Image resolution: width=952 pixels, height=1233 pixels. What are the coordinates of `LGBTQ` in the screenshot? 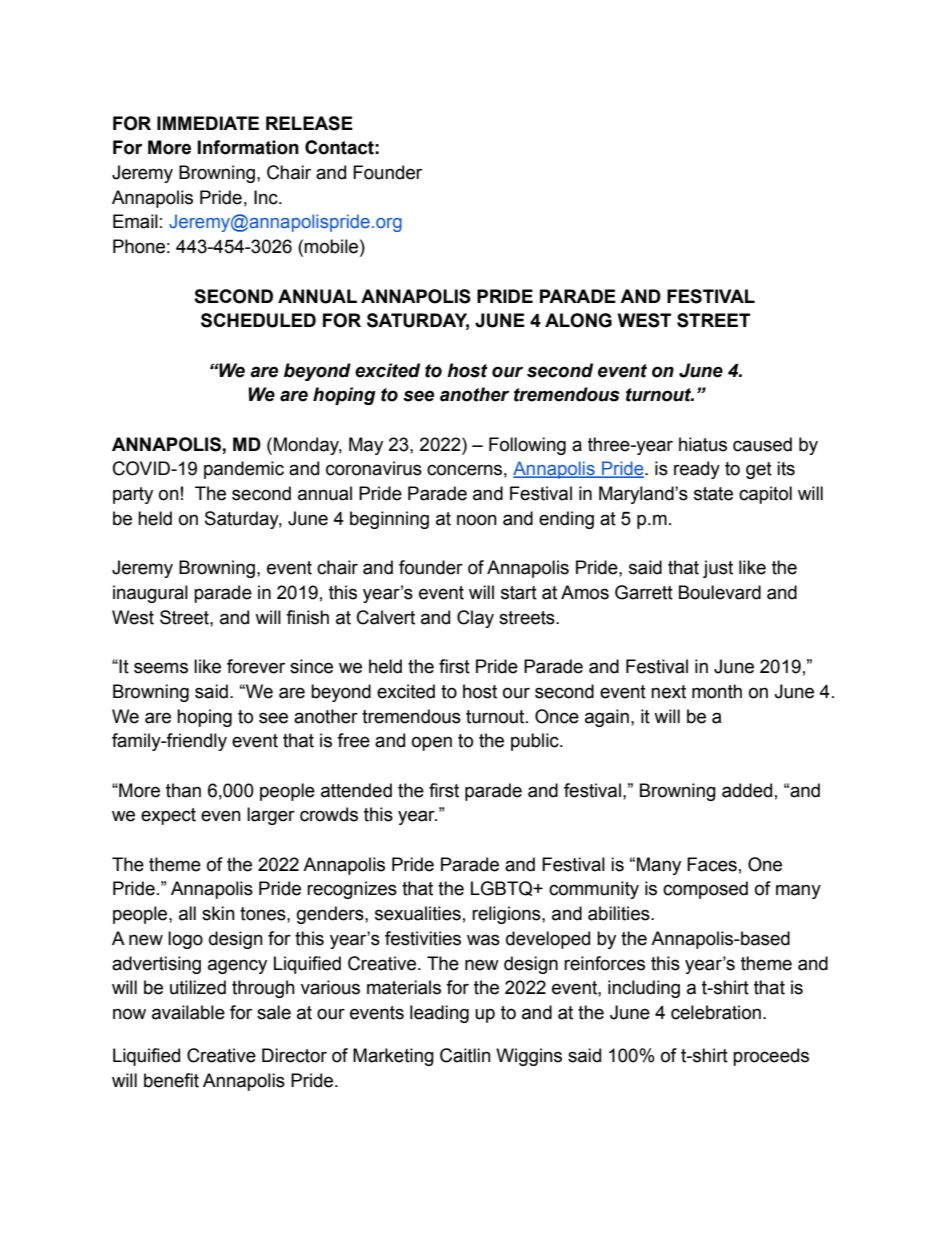 It's located at (503, 888).
